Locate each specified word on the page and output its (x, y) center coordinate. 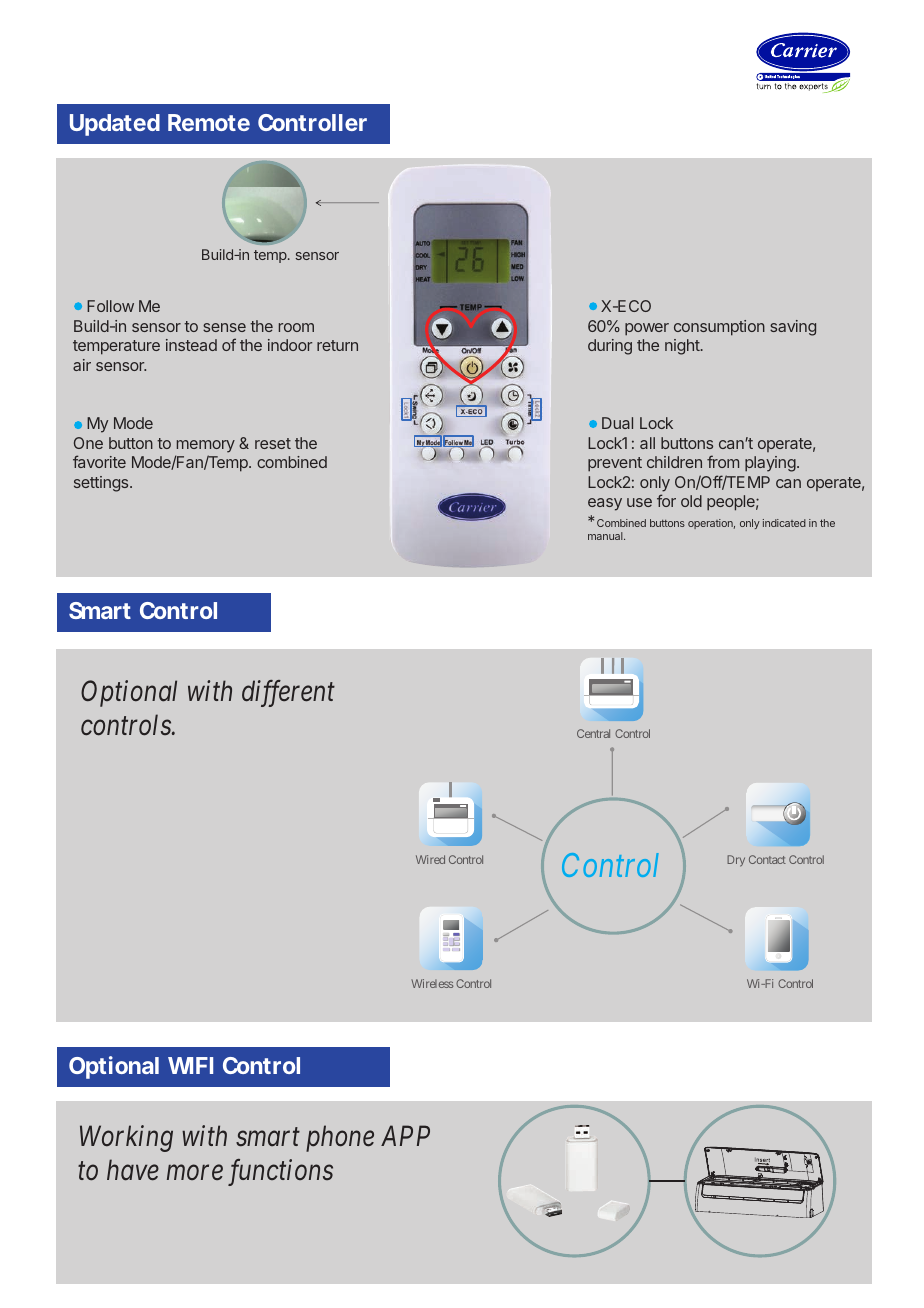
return (337, 345)
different (288, 693)
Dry (736, 861)
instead (191, 345)
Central (593, 733)
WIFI (190, 1065)
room (296, 327)
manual (606, 536)
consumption (719, 328)
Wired (430, 859)
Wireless (432, 983)
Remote (209, 122)
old (691, 501)
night (682, 347)
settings (102, 484)
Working (126, 1138)
